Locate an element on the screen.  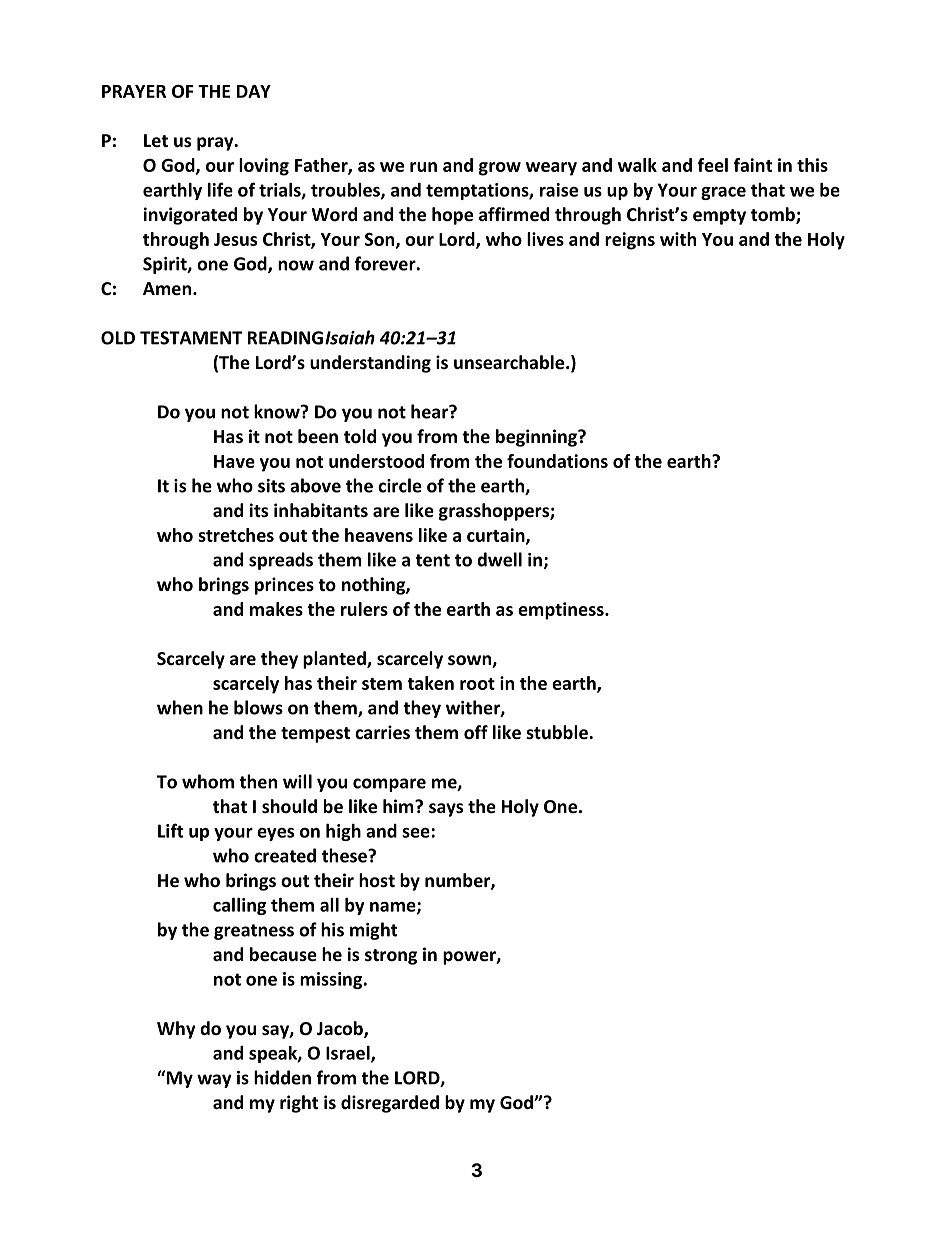
grow is located at coordinates (500, 169).
